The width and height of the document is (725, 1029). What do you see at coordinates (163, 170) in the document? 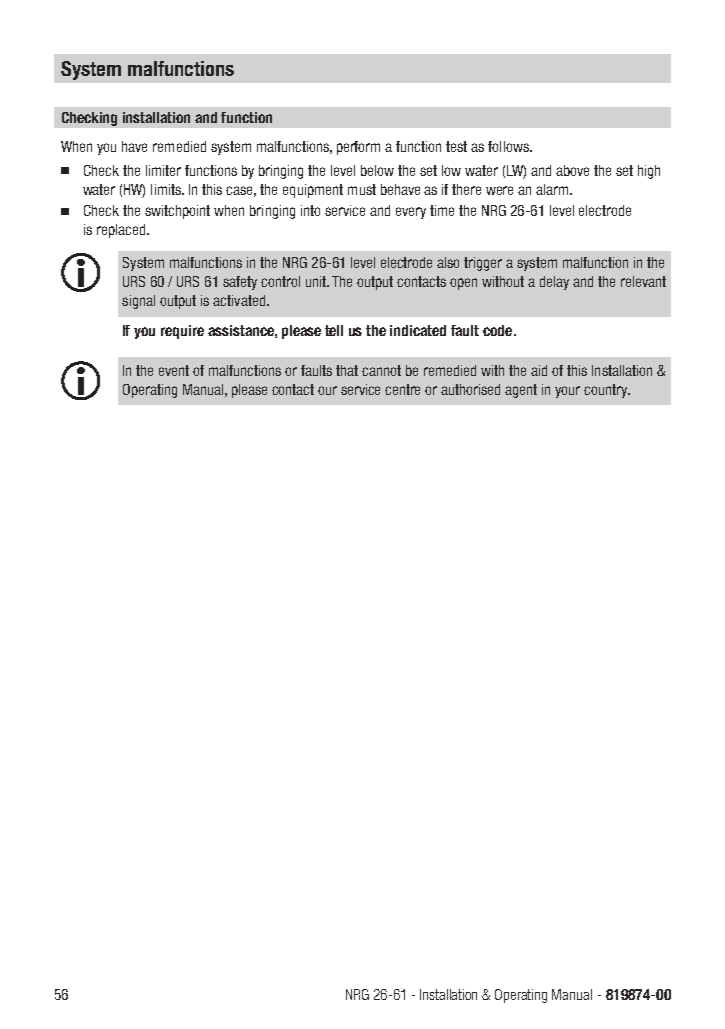
I see `limiter` at bounding box center [163, 170].
